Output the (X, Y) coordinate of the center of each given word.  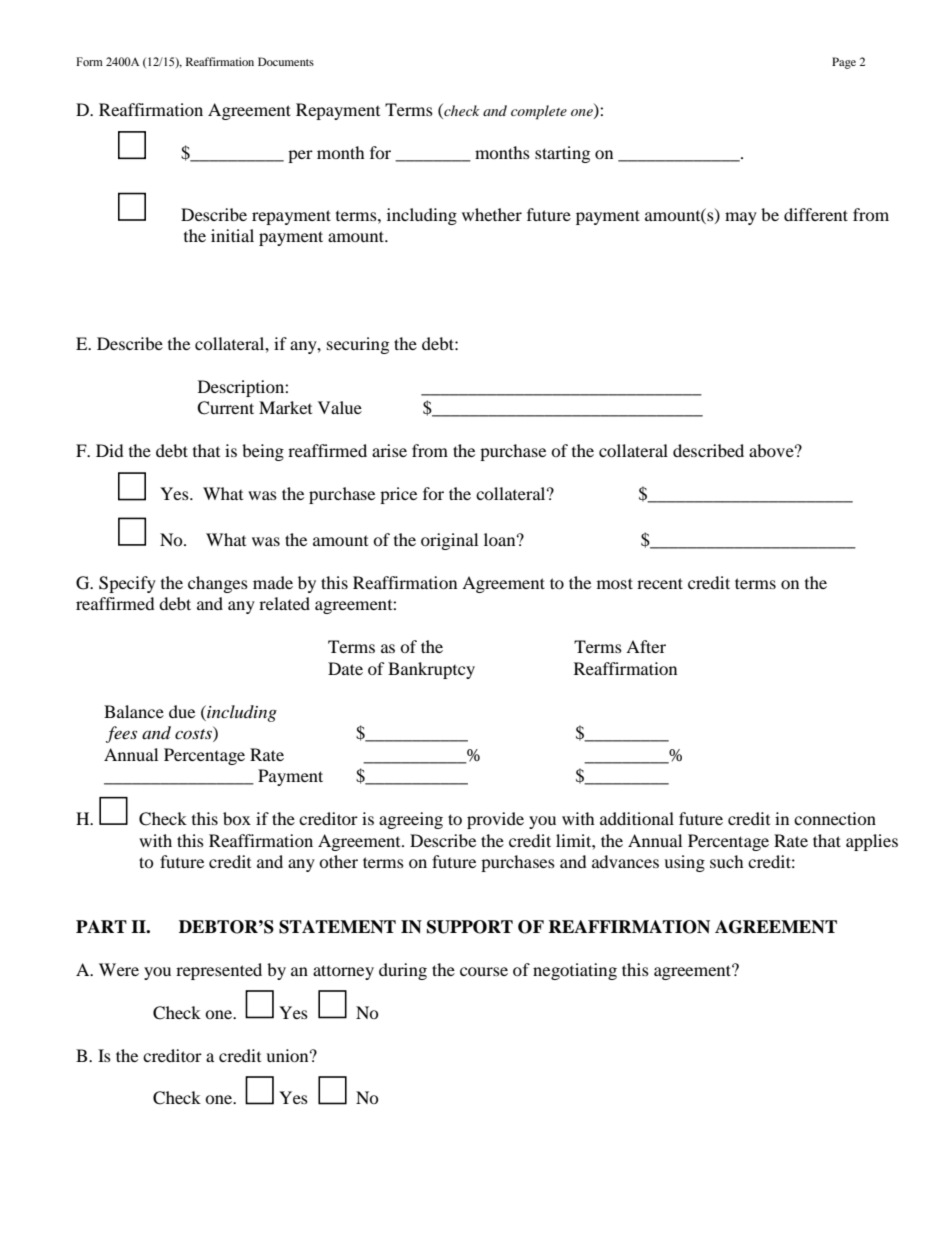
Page (844, 63)
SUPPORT (470, 927)
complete (539, 112)
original (449, 541)
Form (89, 61)
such (727, 861)
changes (218, 584)
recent (660, 583)
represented (219, 971)
